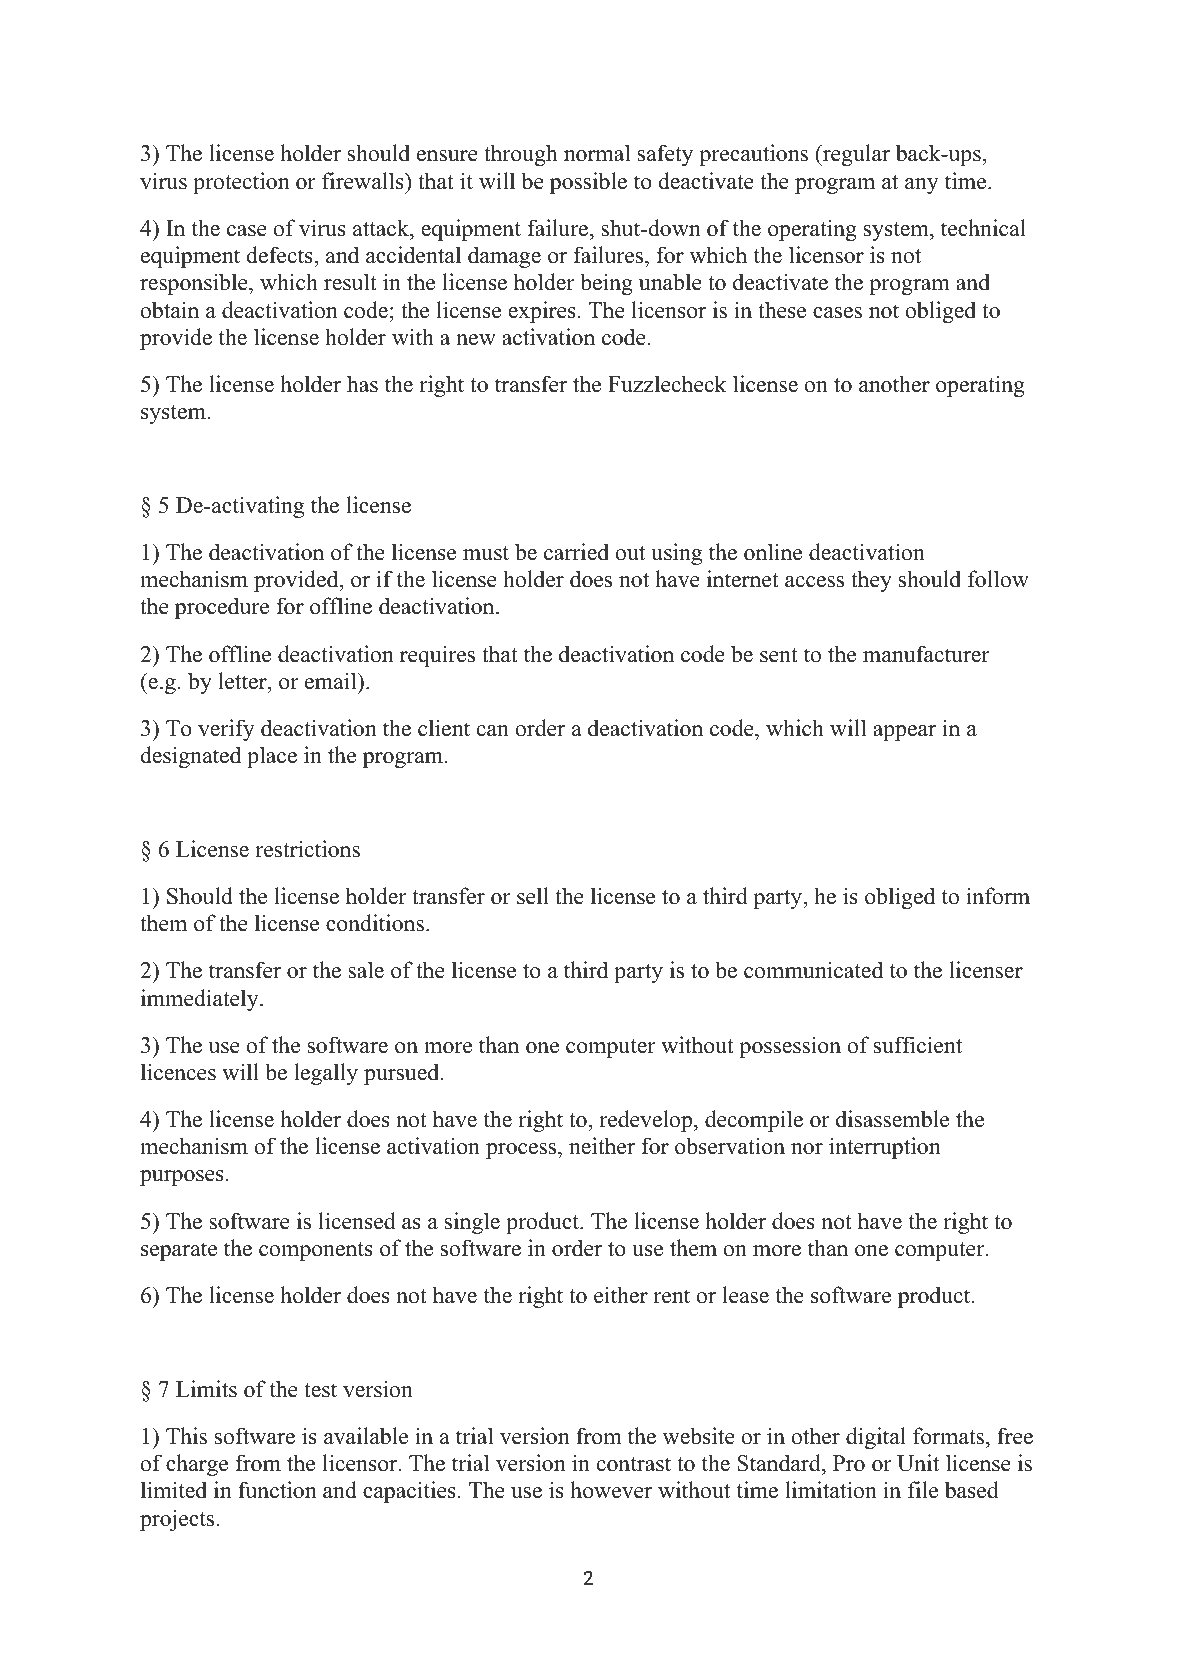 The width and height of the screenshot is (1177, 1664). What do you see at coordinates (923, 1490) in the screenshot?
I see `file` at bounding box center [923, 1490].
